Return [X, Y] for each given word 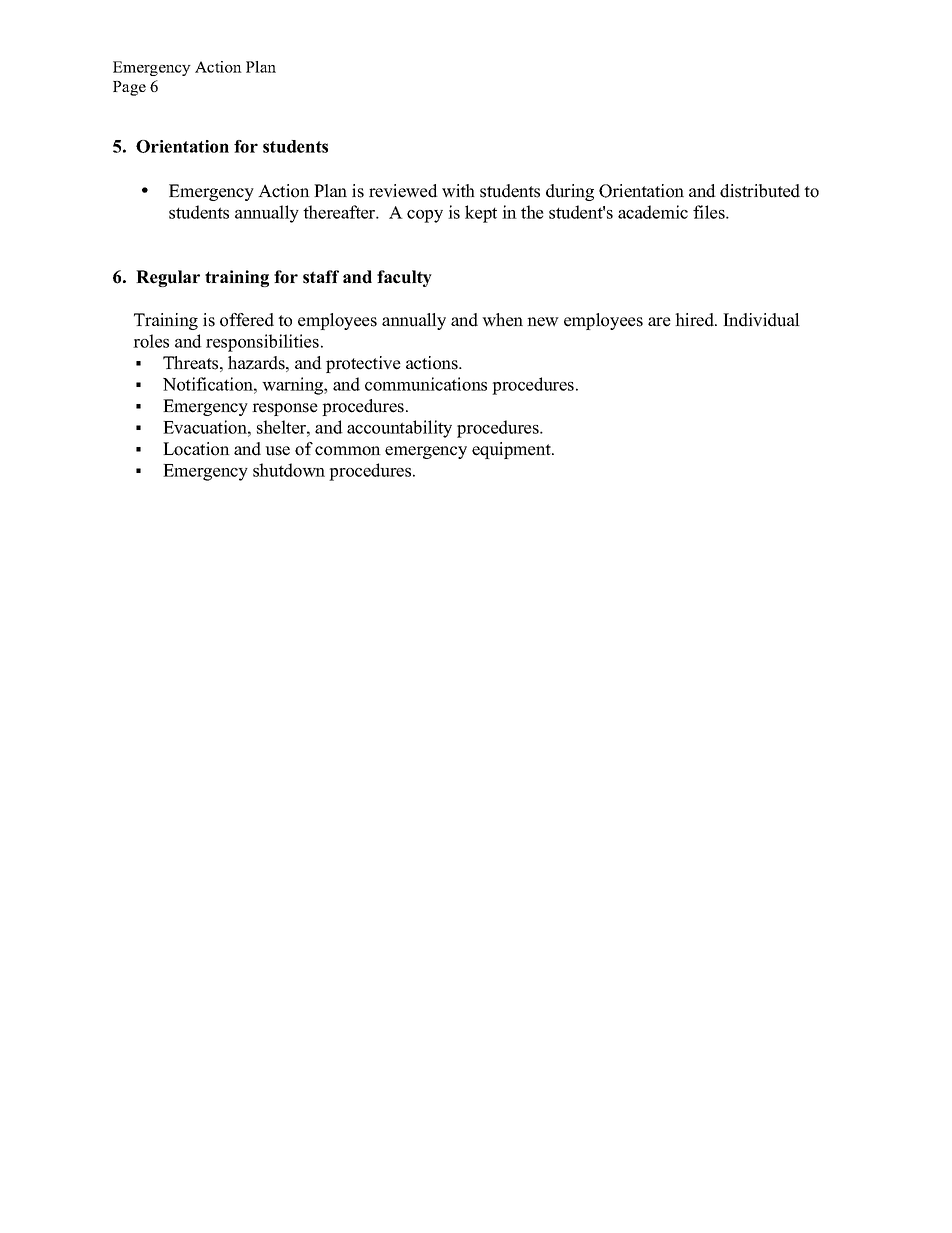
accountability [399, 429]
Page [129, 88]
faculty [404, 278]
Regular [168, 278]
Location [196, 449]
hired [695, 320]
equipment [512, 450]
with [458, 191]
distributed [760, 191]
